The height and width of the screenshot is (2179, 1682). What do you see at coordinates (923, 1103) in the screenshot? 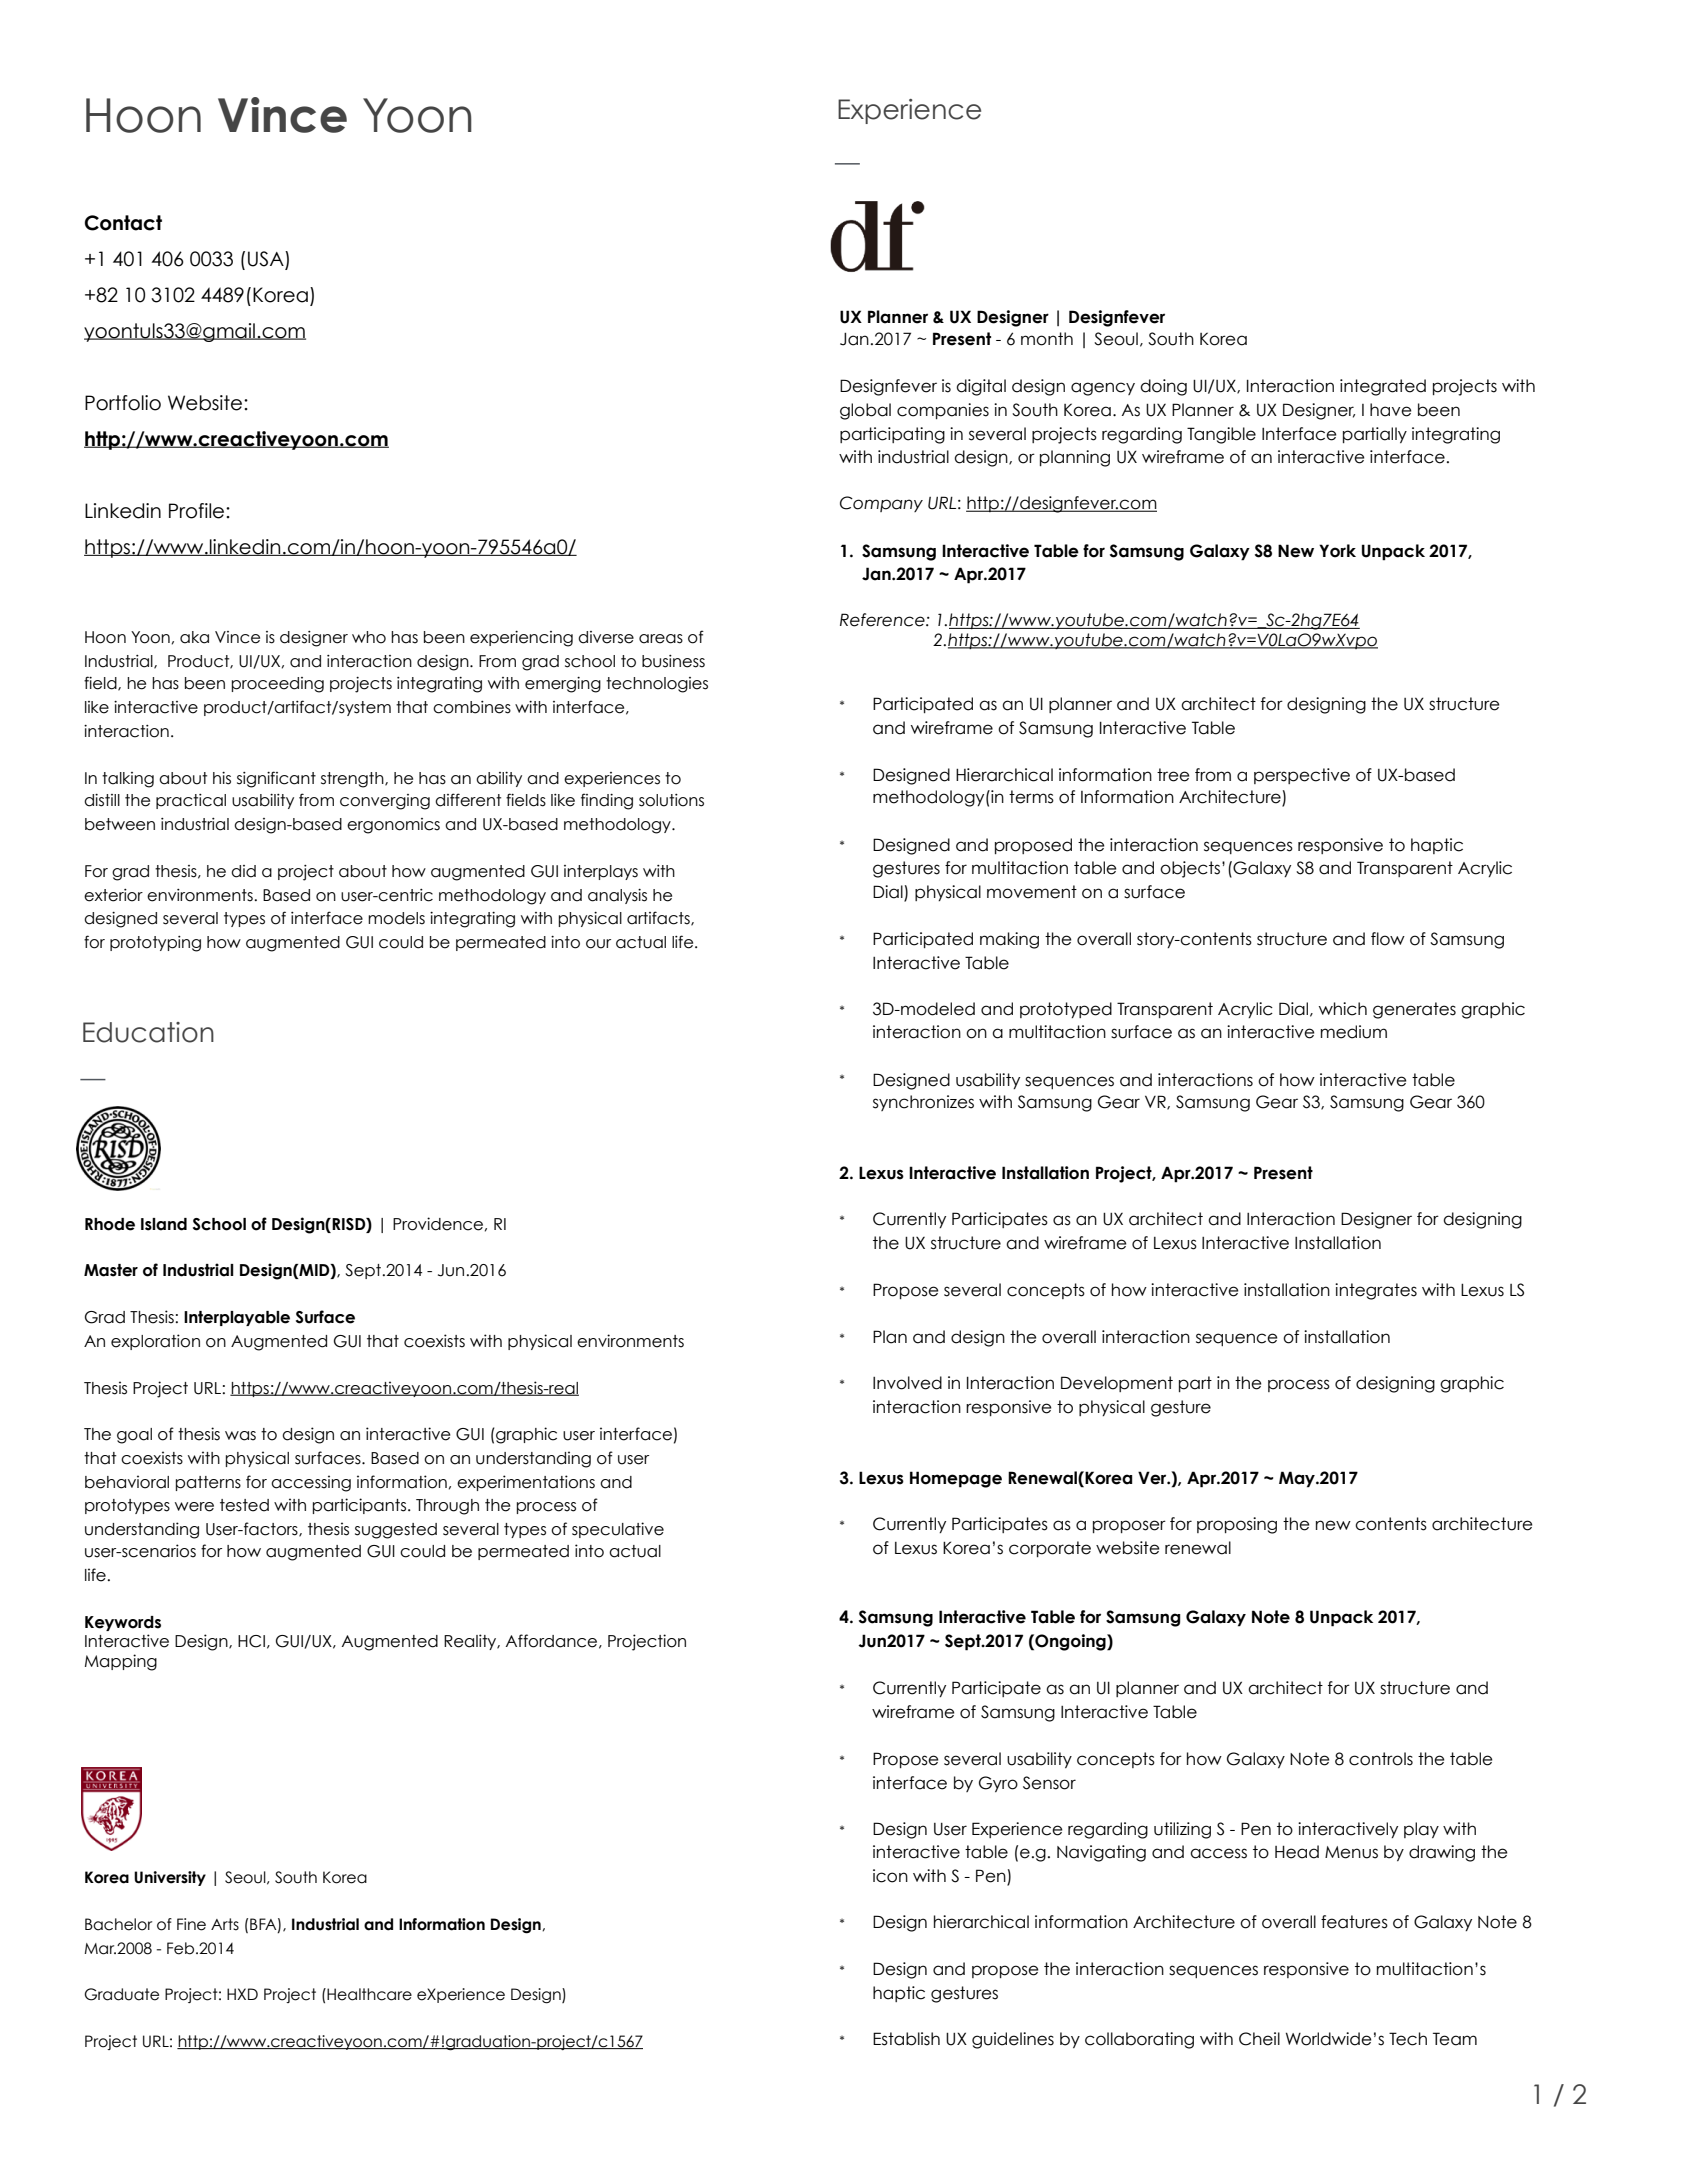
I see `synchronizes` at bounding box center [923, 1103].
